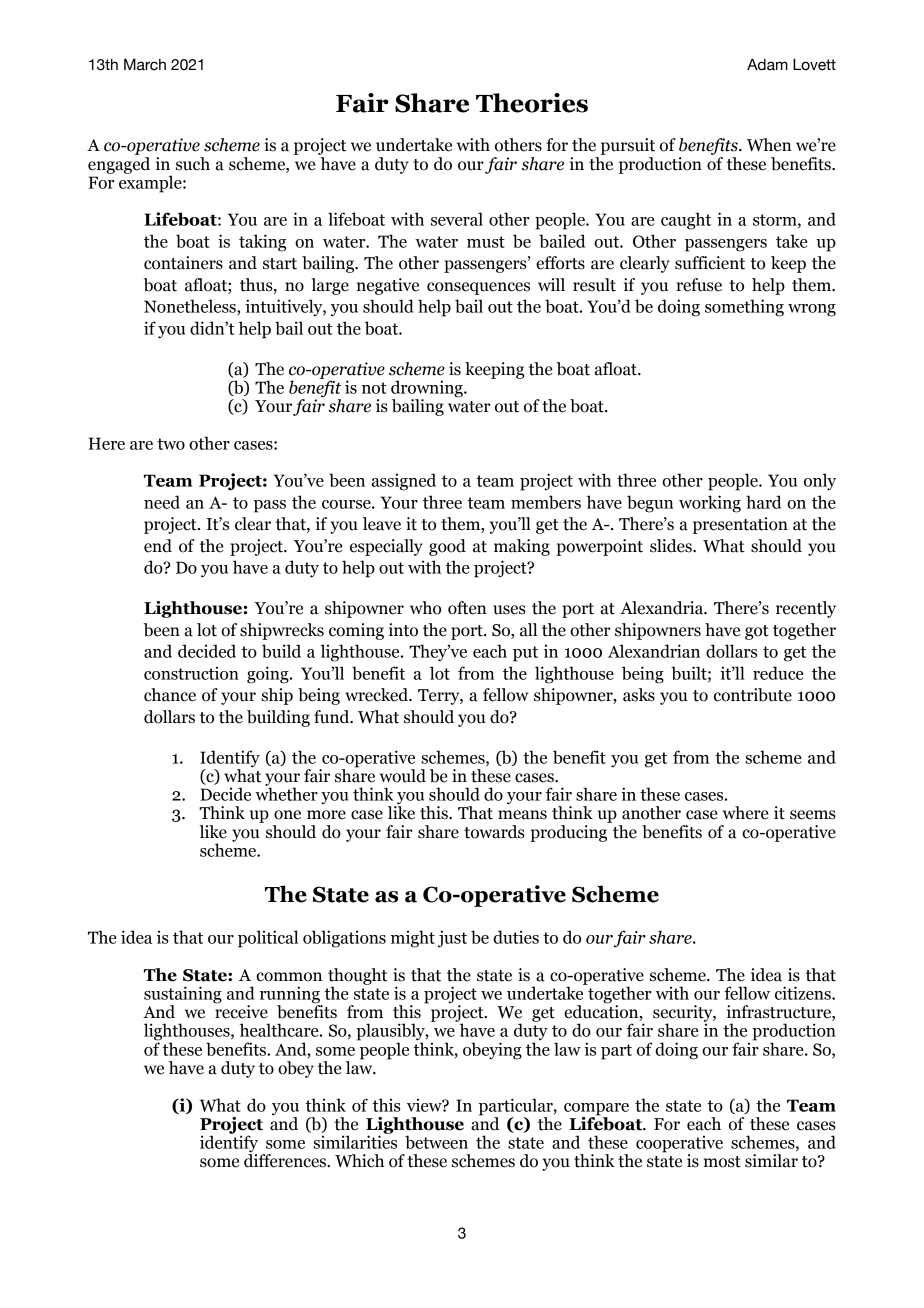 This screenshot has height=1308, width=924. Describe the element at coordinates (286, 793) in the screenshot. I see `whether` at that location.
